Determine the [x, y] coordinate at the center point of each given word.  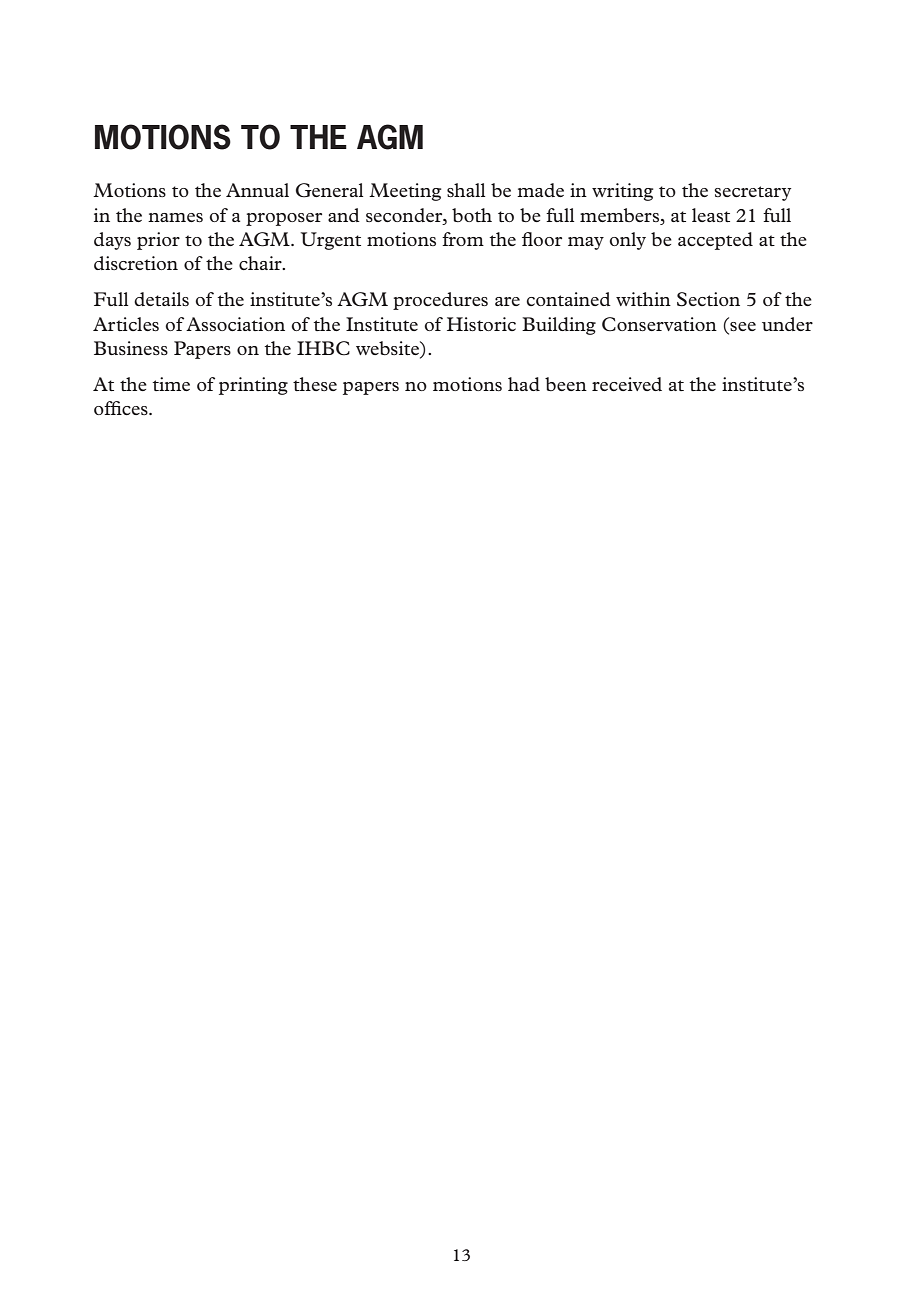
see [743, 326]
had [524, 384]
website [388, 348]
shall [466, 190]
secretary [752, 193]
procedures [440, 301]
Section [708, 299]
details [161, 299]
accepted [715, 241]
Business [131, 348]
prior [158, 241]
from [463, 239]
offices [122, 408]
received [627, 384]
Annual [257, 190]
